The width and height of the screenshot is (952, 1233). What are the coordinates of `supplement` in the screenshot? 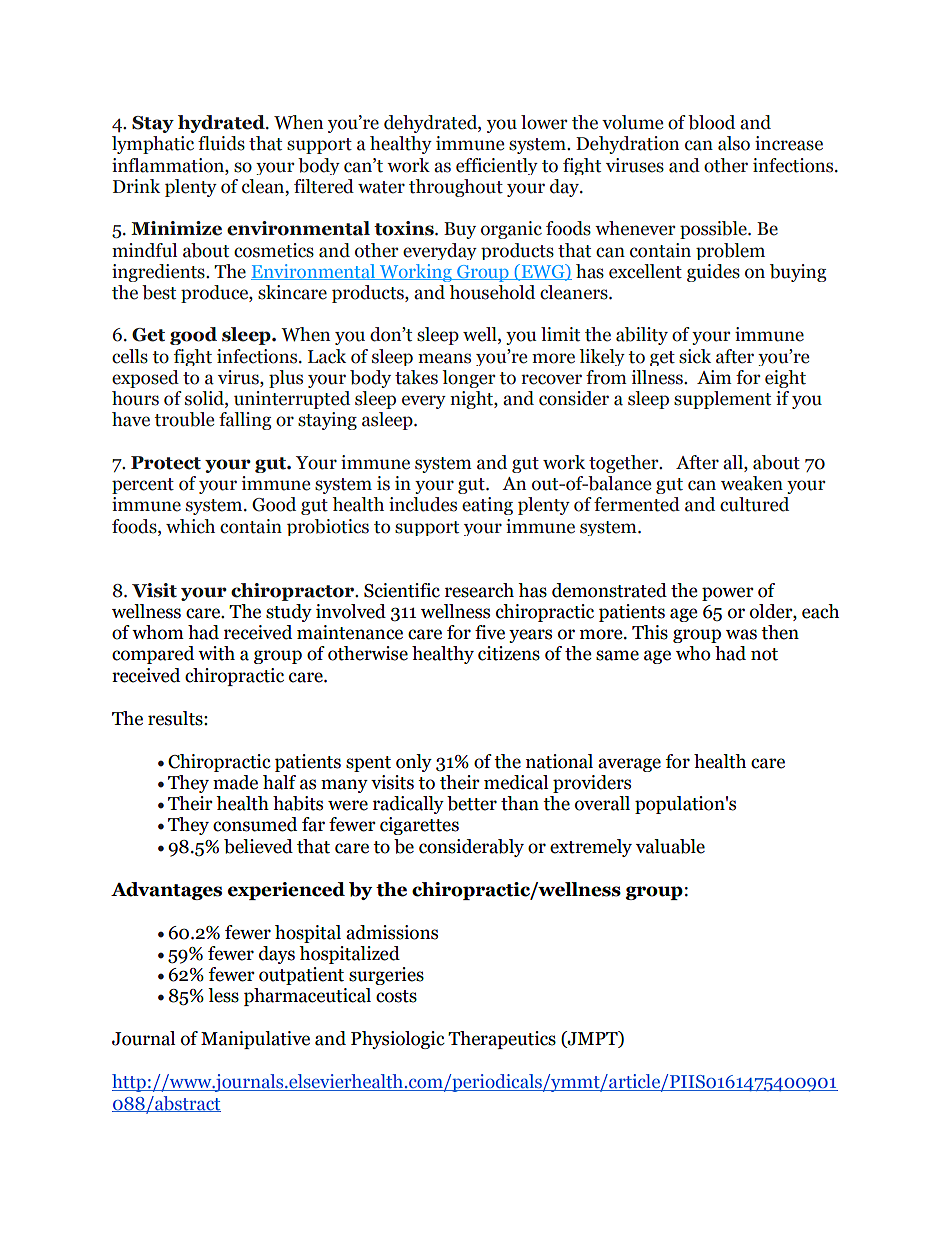 It's located at (722, 400).
